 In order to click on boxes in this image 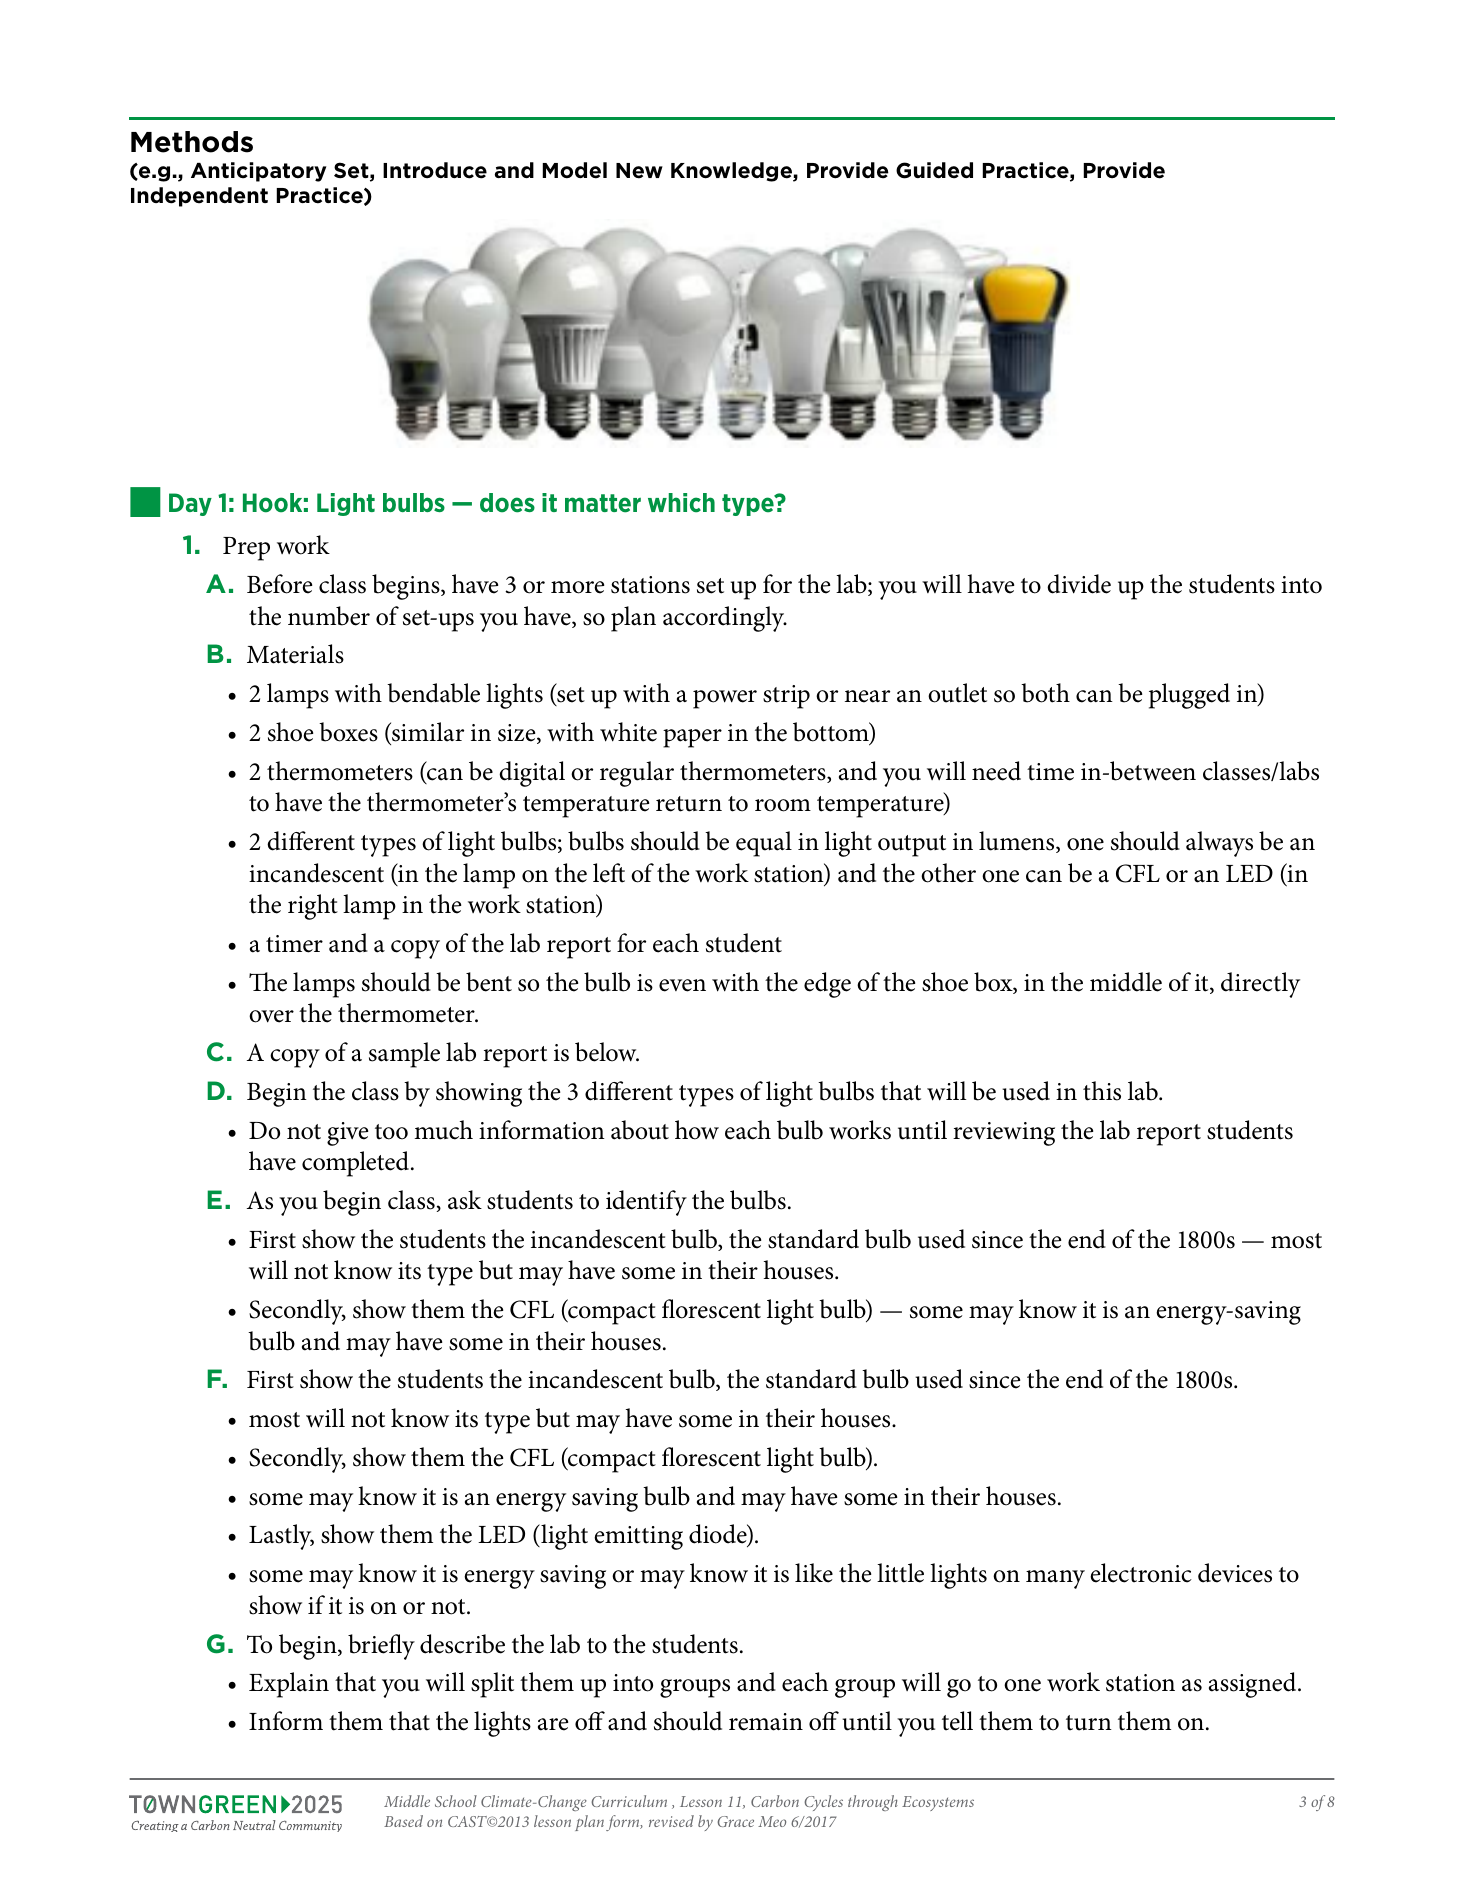, I will do `click(348, 732)`.
